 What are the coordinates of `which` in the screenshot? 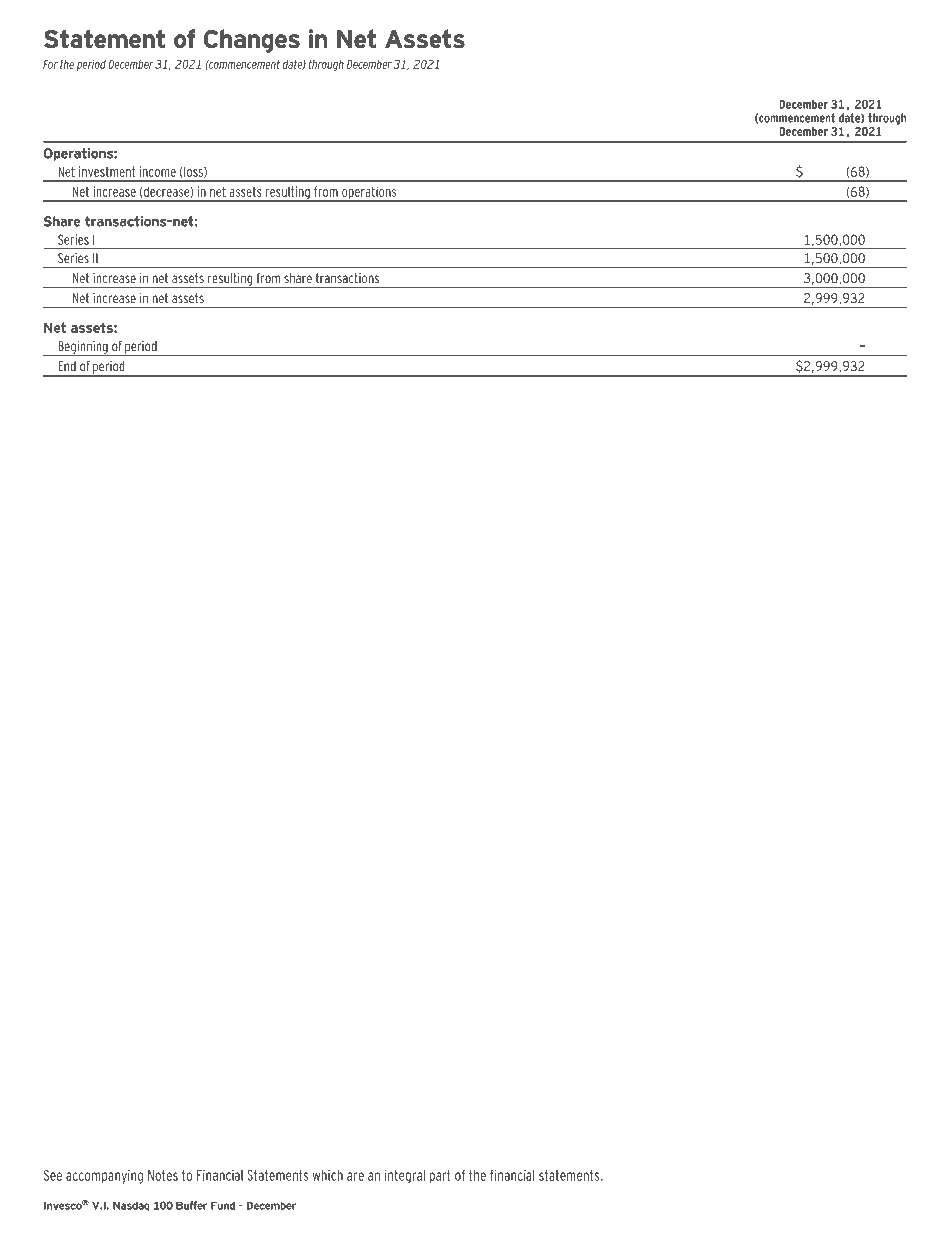 It's located at (328, 1175).
